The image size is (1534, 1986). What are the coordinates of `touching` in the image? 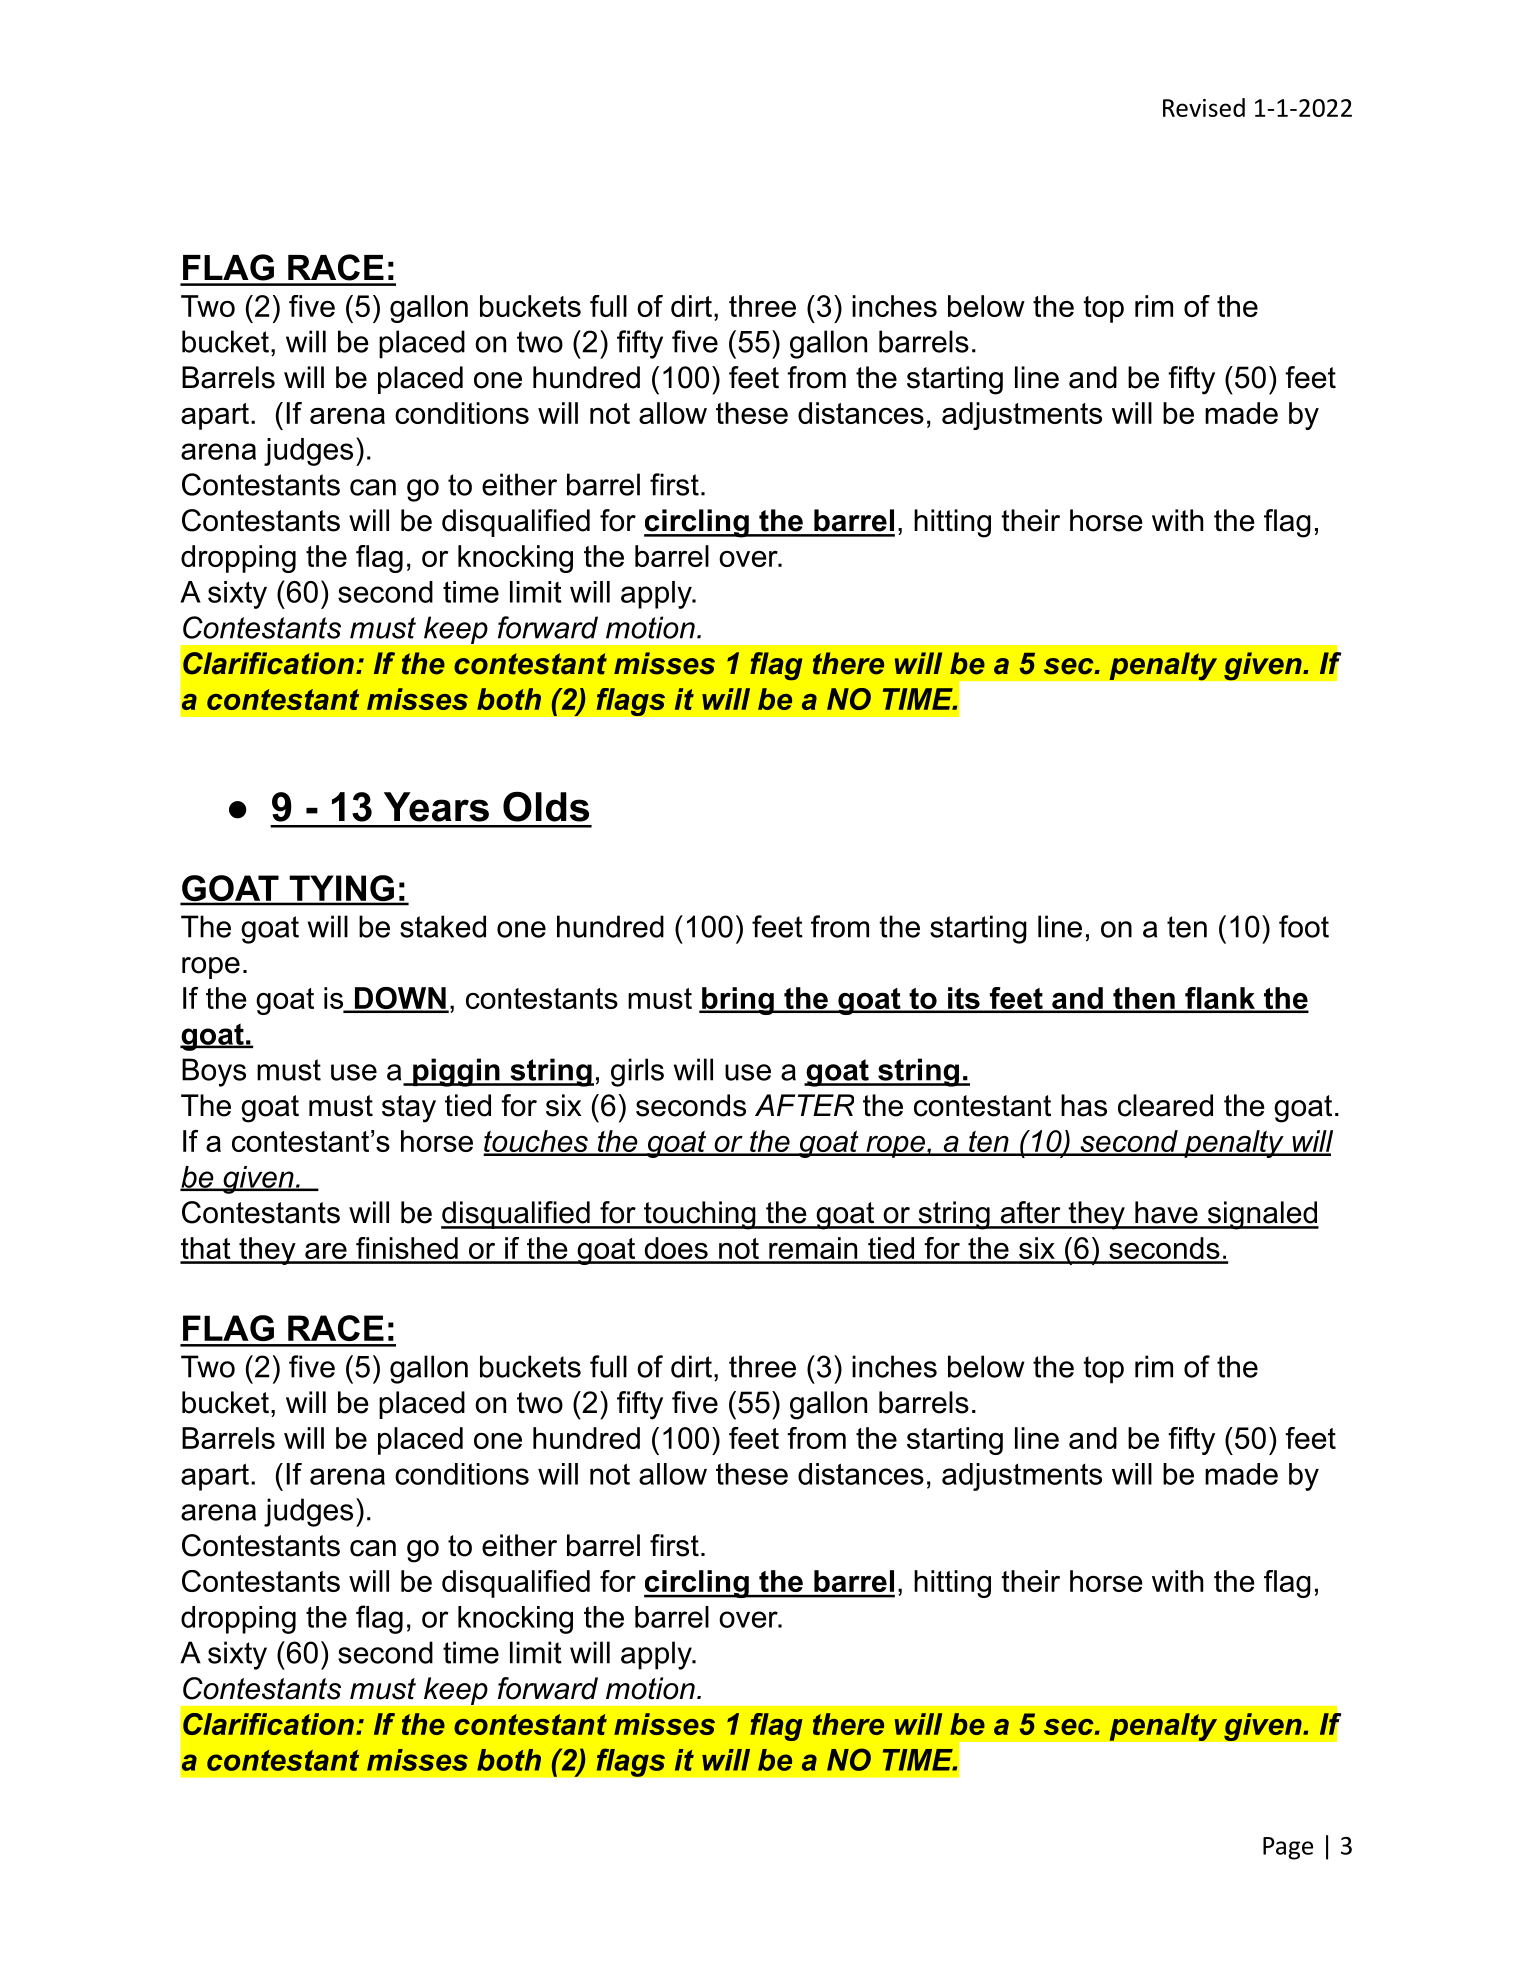 It's located at (700, 1215).
